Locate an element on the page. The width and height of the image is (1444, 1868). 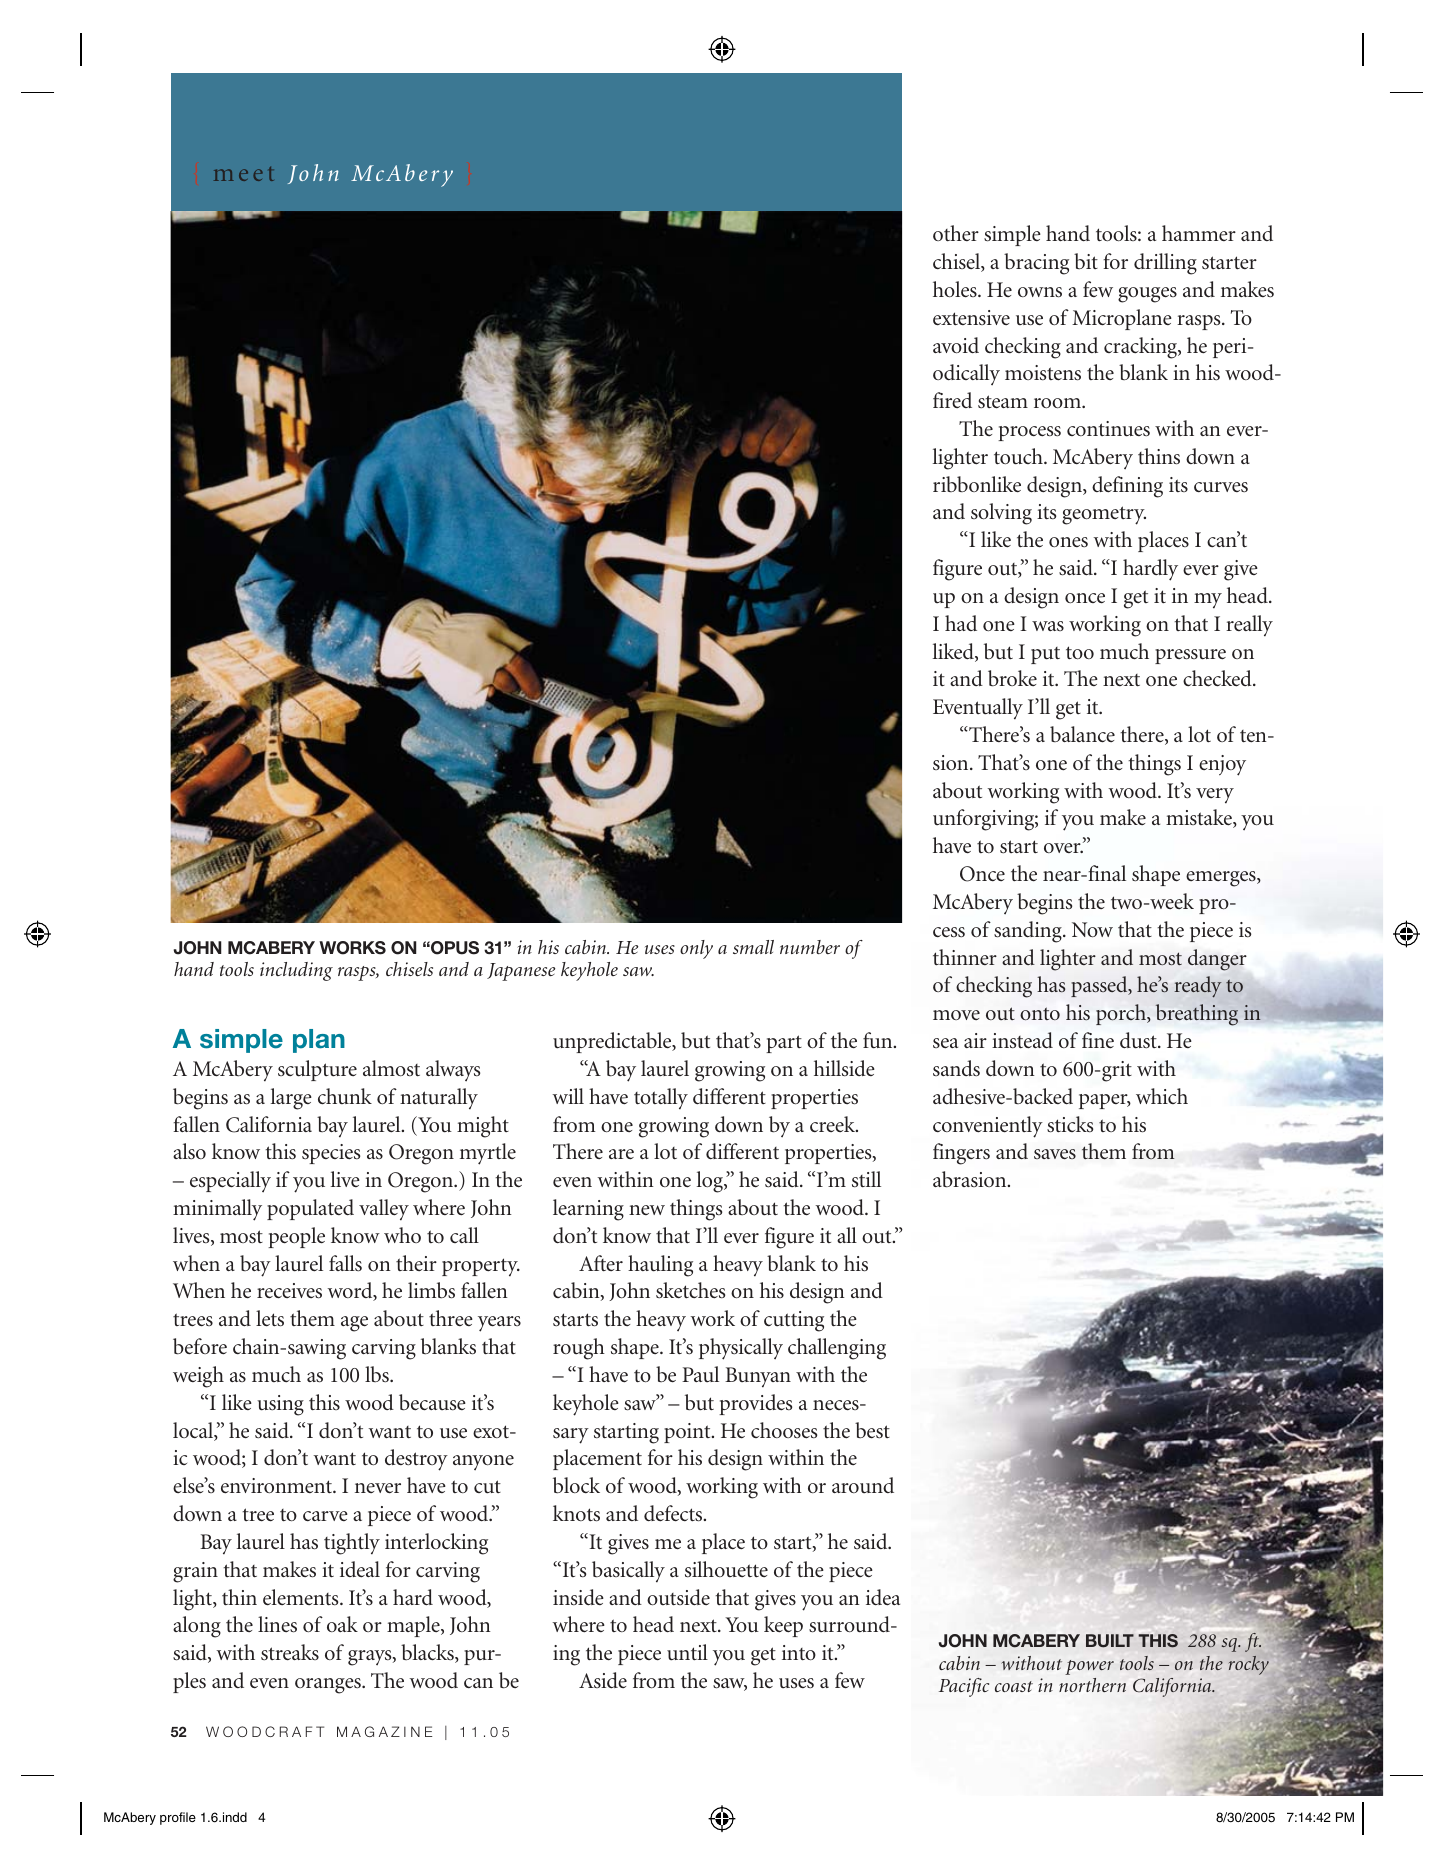
other is located at coordinates (956, 233).
